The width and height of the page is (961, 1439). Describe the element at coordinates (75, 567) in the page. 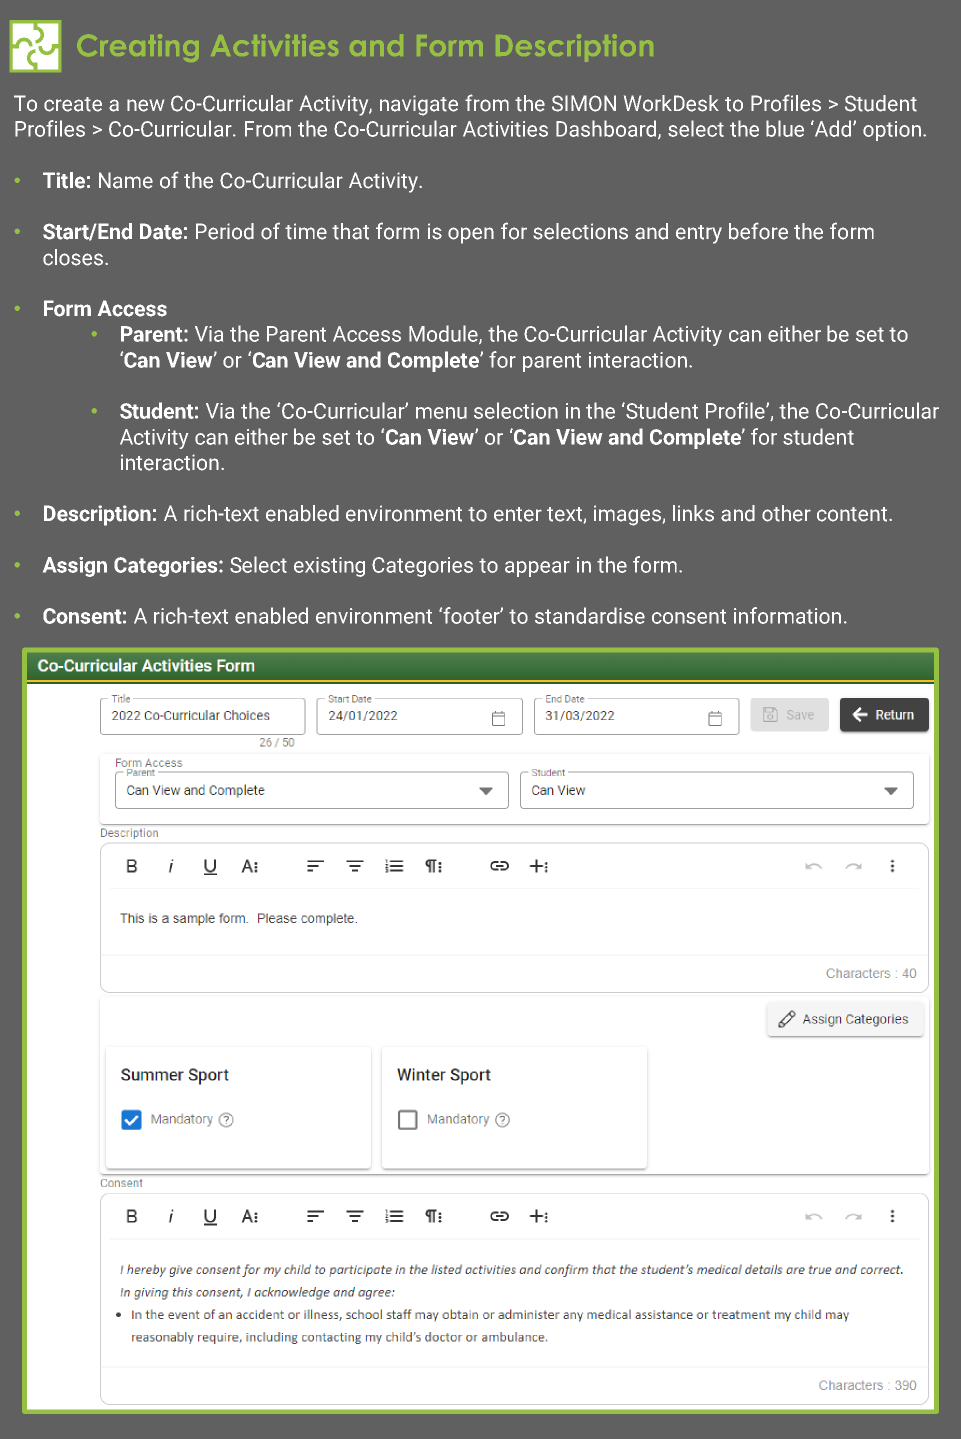

I see `Assign` at that location.
